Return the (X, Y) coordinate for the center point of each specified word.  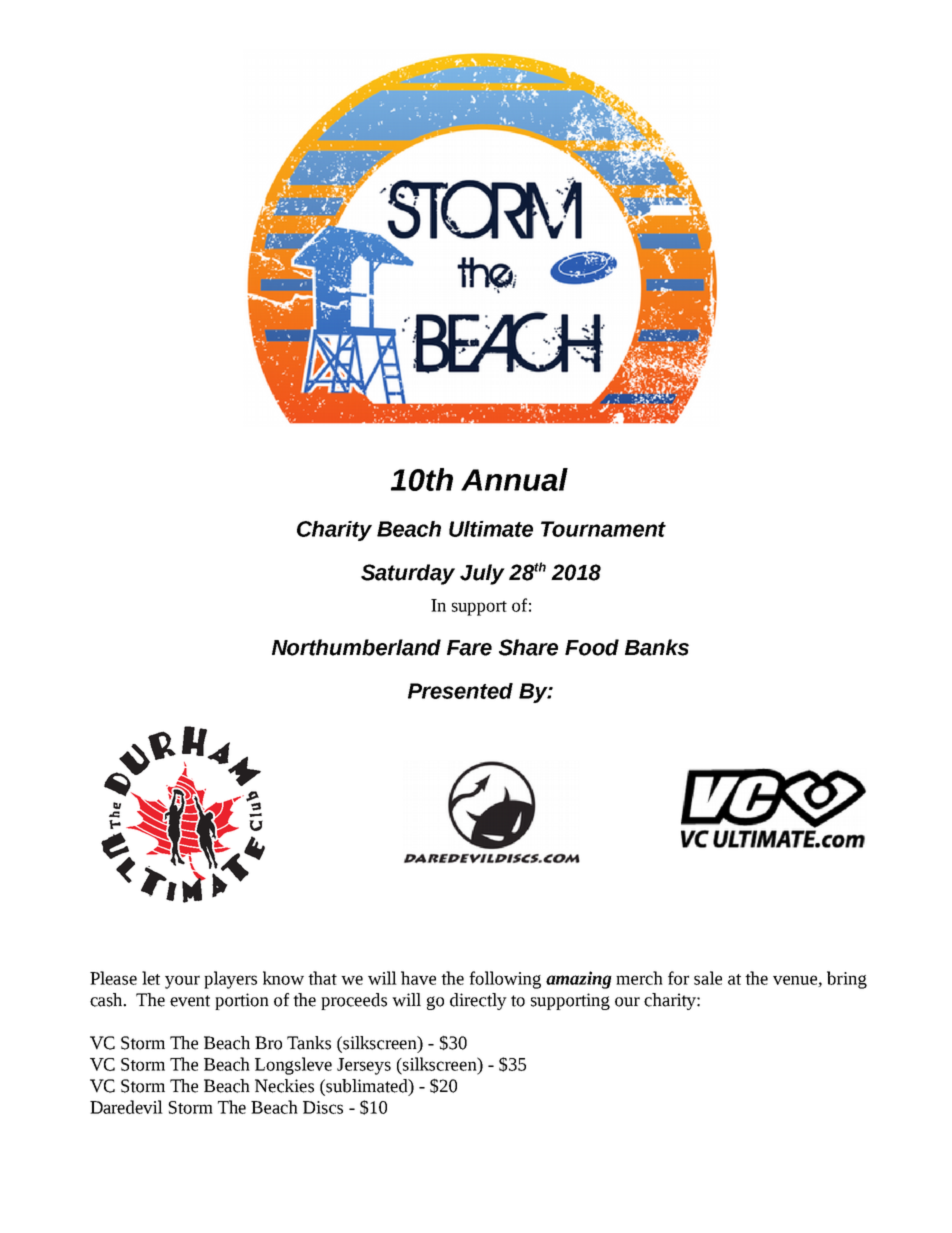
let (151, 978)
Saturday (408, 574)
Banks (657, 647)
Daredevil (126, 1107)
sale (708, 978)
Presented (460, 691)
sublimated (368, 1086)
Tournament (603, 529)
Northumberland (356, 647)
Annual (514, 479)
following (505, 980)
